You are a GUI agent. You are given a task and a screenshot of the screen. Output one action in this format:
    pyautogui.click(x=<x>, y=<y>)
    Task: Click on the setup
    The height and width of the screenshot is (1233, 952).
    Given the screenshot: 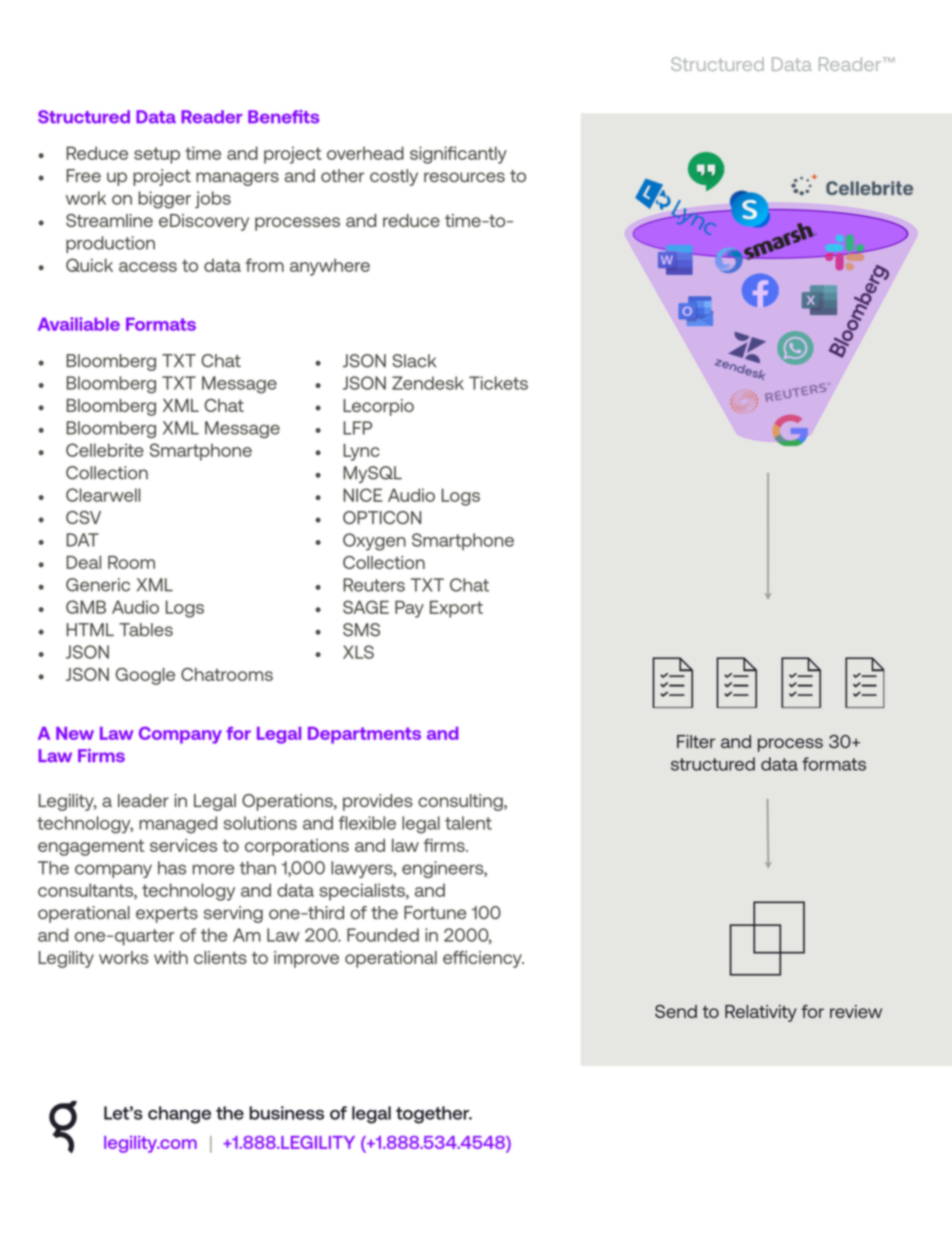 What is the action you would take?
    pyautogui.click(x=157, y=155)
